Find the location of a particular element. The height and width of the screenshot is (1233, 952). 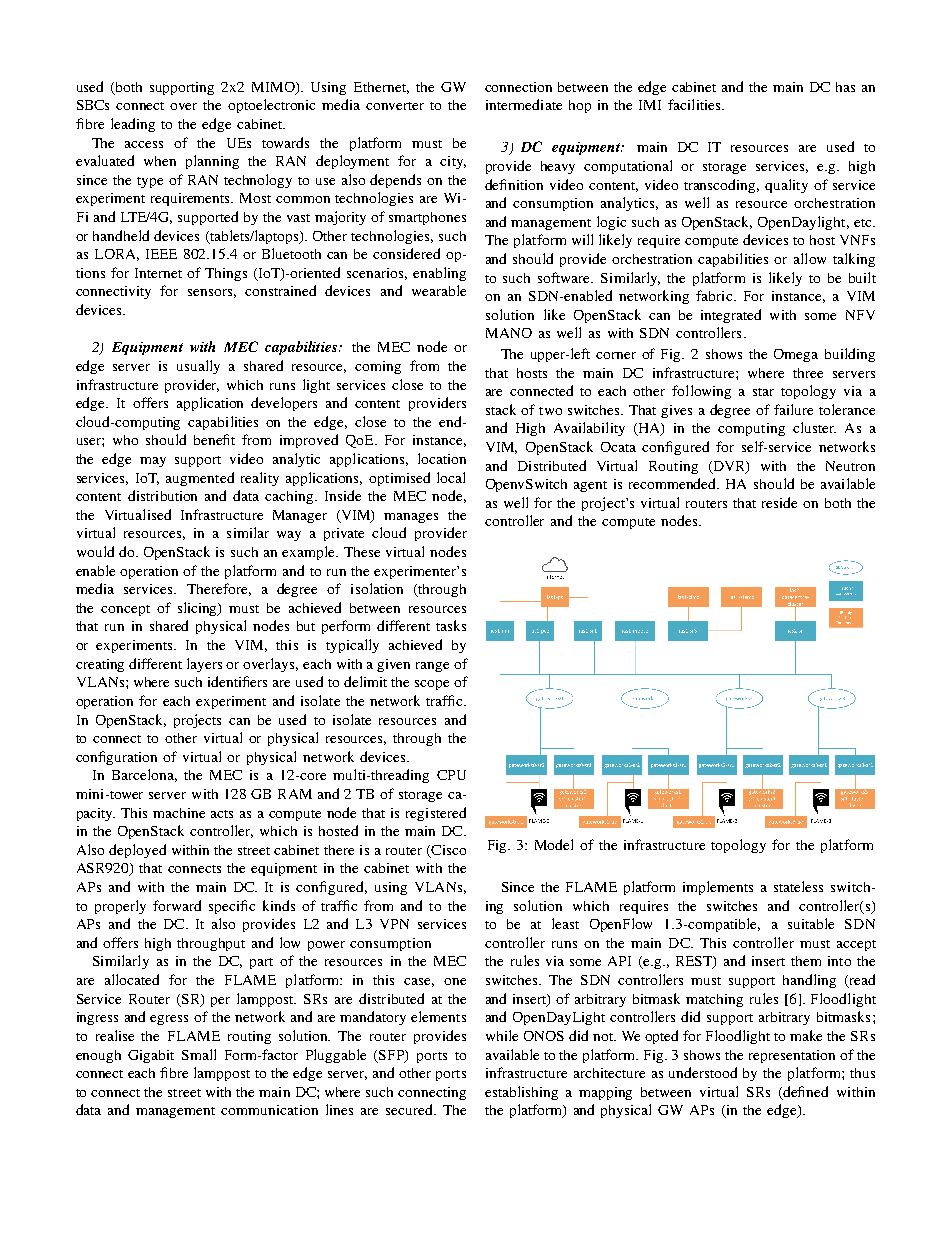

Small is located at coordinates (199, 1054).
